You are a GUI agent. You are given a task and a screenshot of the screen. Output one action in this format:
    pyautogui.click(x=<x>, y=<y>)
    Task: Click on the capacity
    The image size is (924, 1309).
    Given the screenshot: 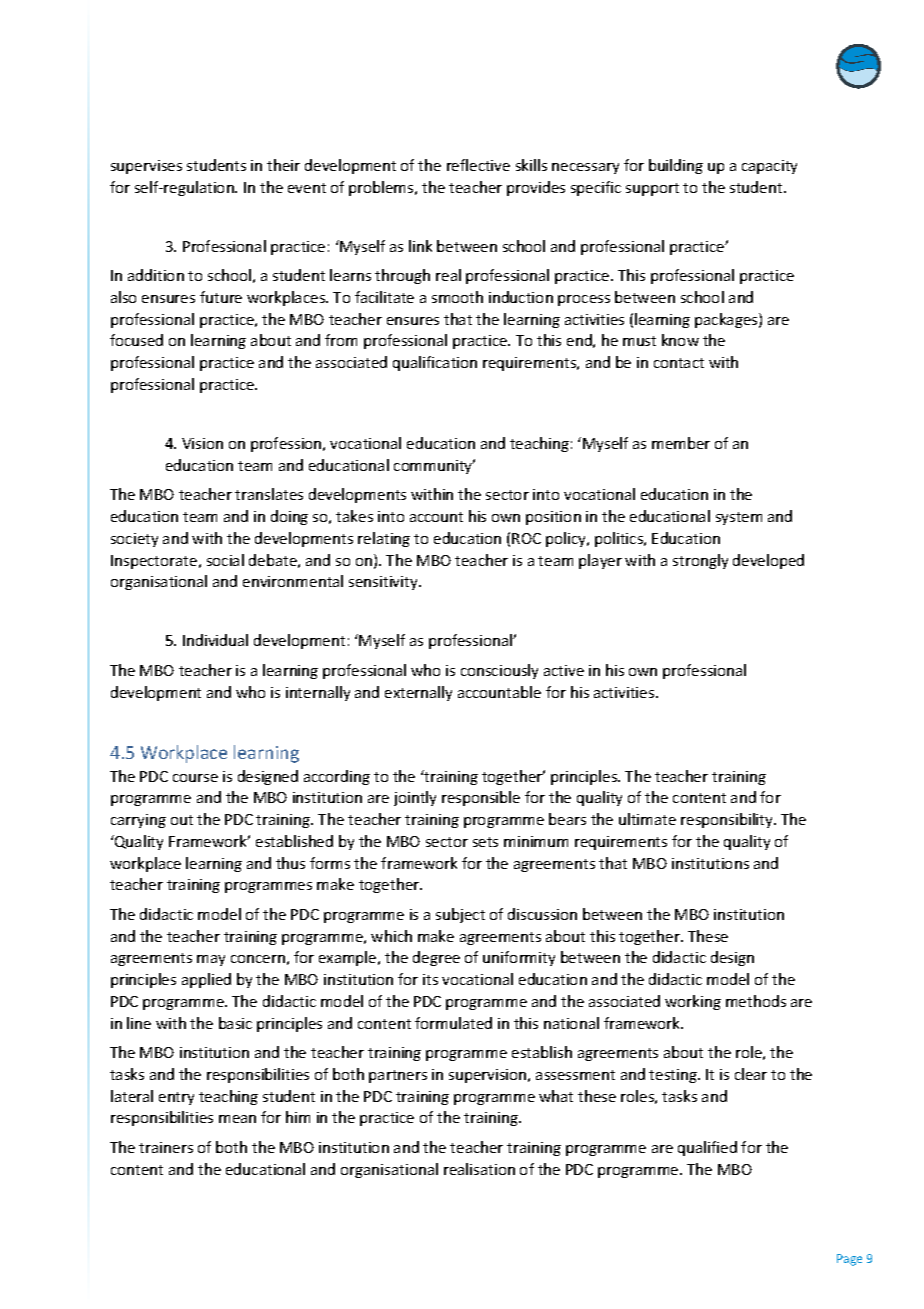 What is the action you would take?
    pyautogui.click(x=769, y=167)
